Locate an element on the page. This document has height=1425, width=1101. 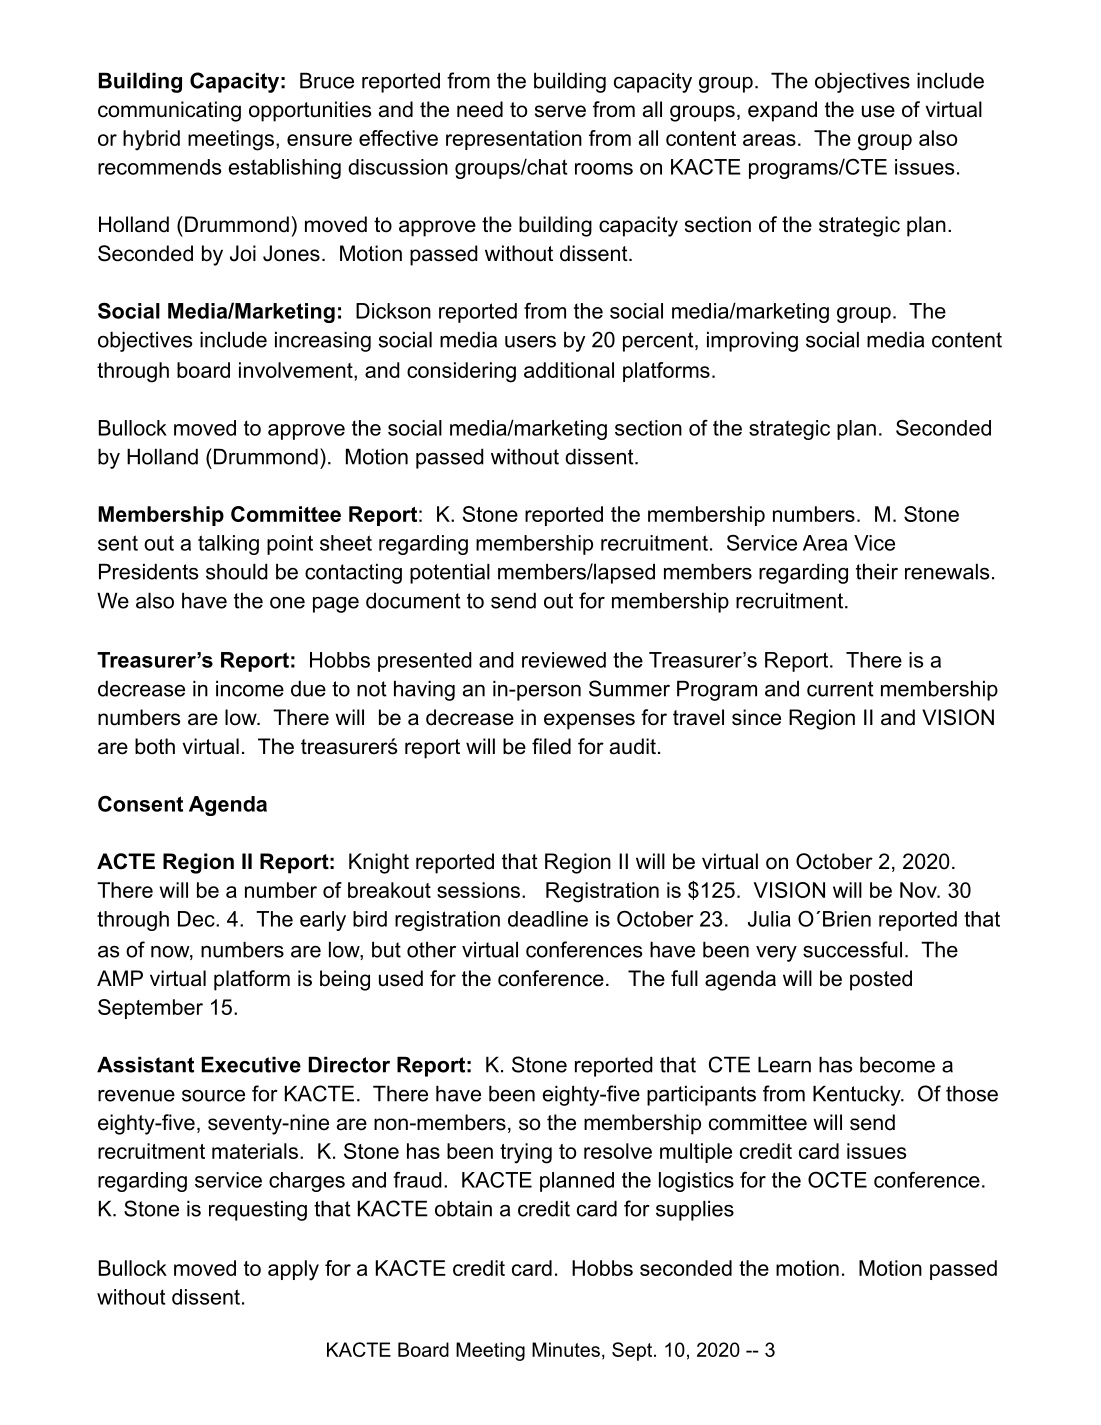
involvement is located at coordinates (297, 370).
